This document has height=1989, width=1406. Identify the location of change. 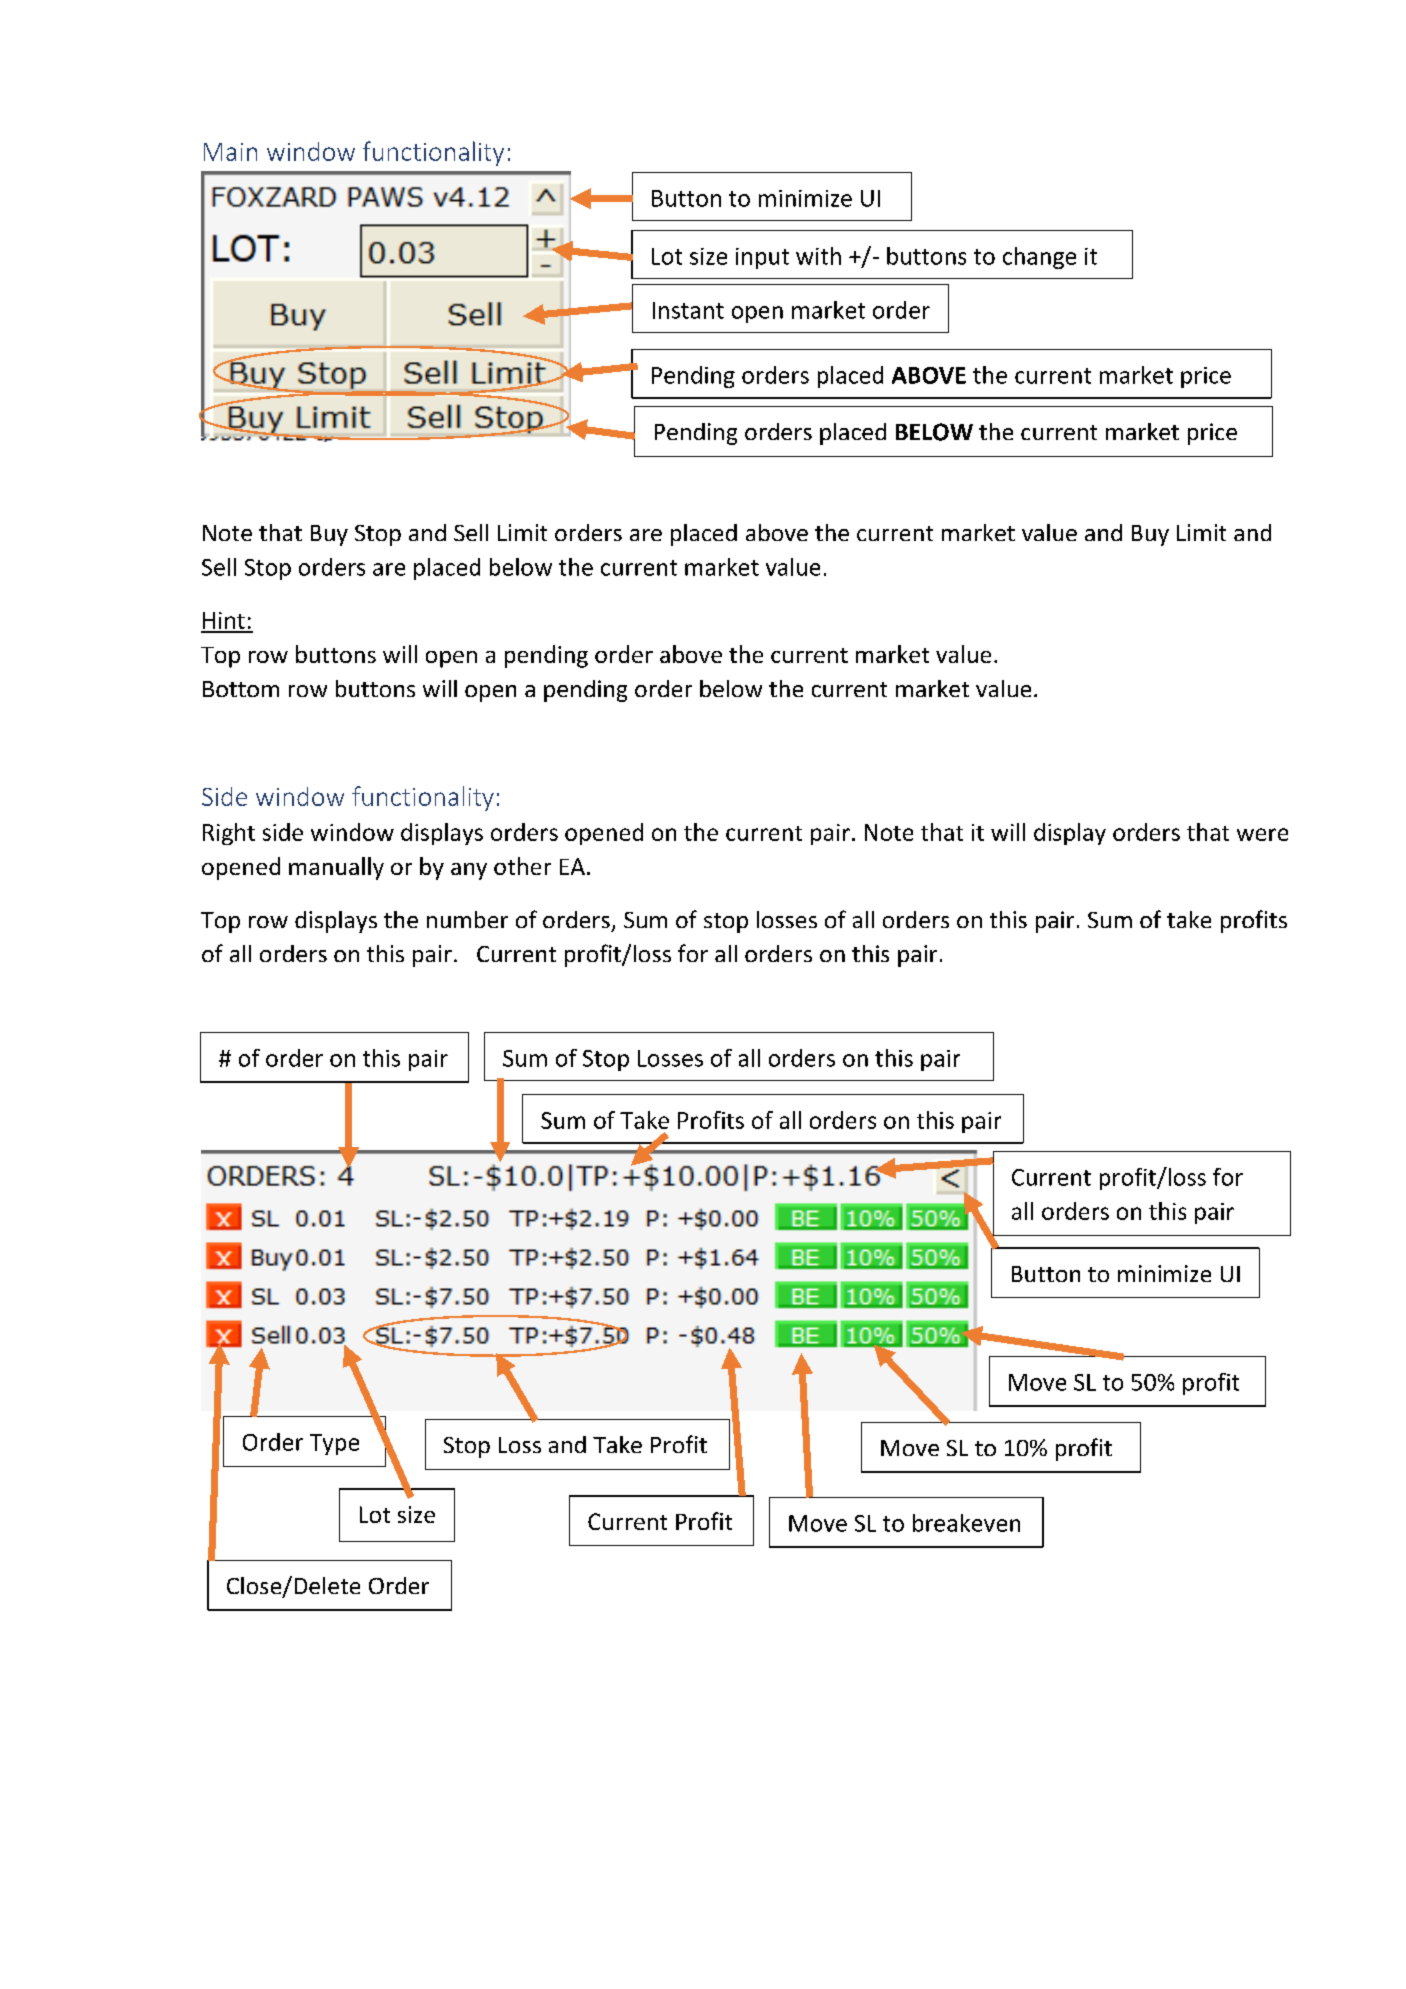
(1039, 258).
